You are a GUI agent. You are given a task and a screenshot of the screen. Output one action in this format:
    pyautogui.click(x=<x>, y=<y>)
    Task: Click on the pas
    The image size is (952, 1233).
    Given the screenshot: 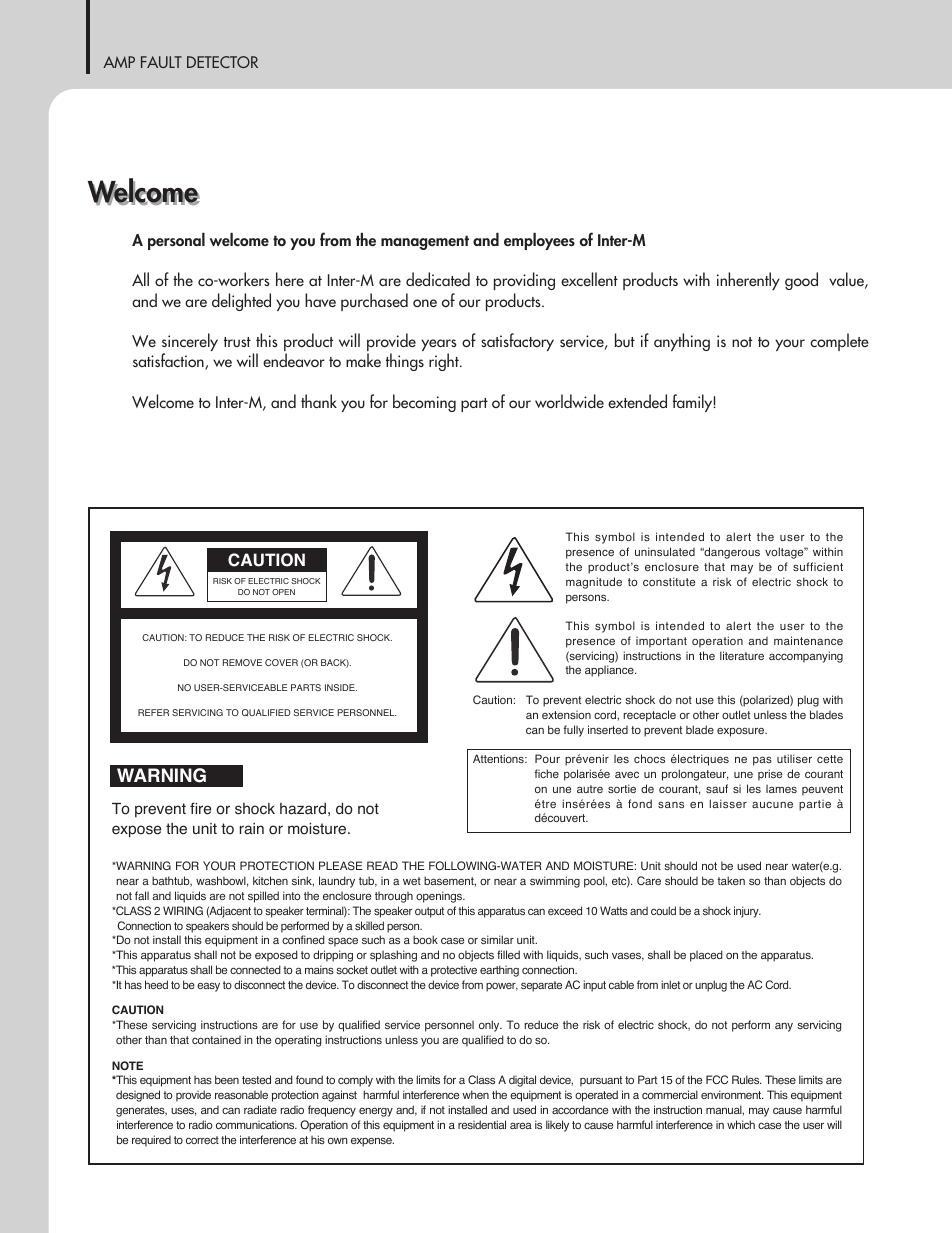 What is the action you would take?
    pyautogui.click(x=762, y=761)
